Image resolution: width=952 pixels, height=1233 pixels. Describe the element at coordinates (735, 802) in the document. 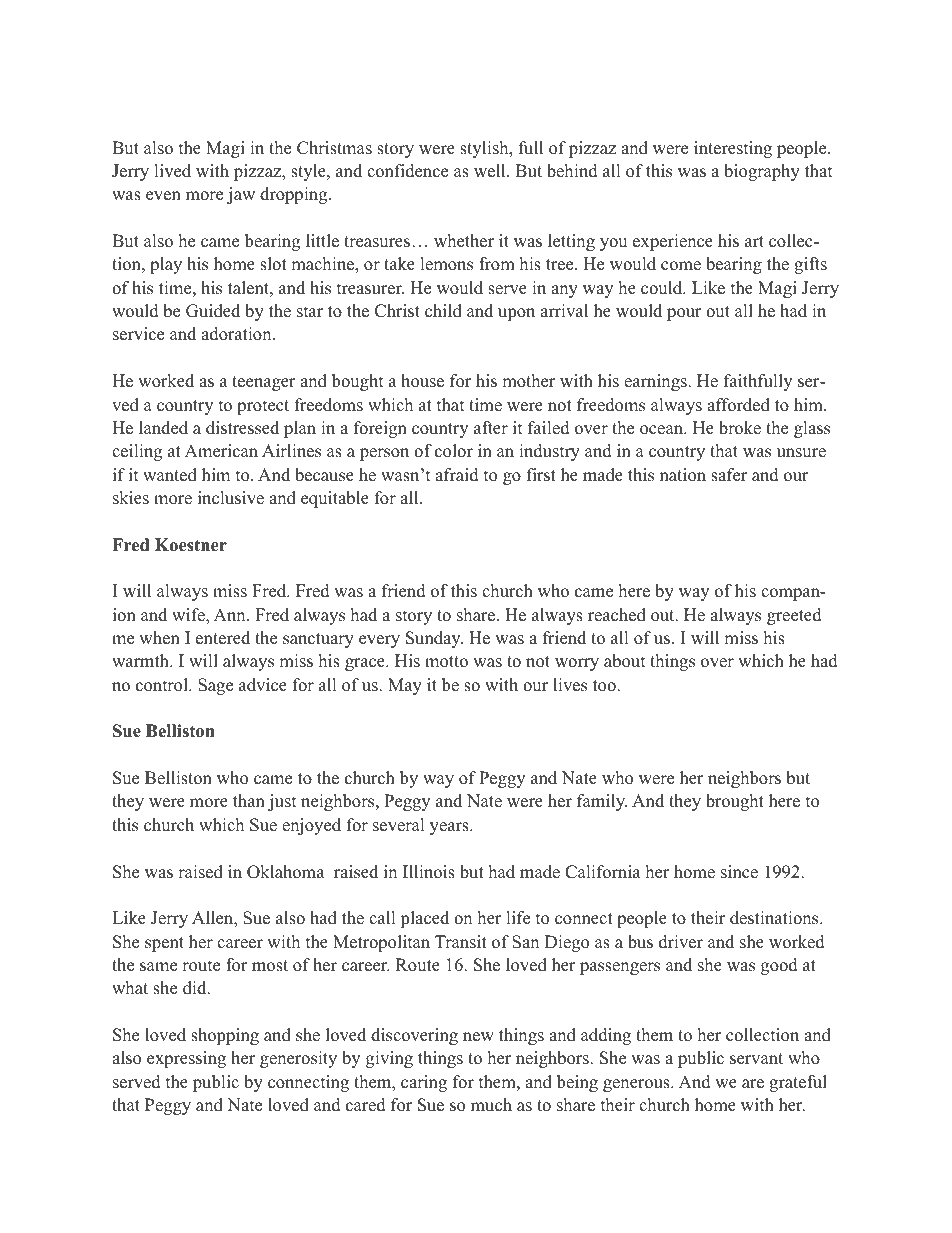

I see `brought` at that location.
